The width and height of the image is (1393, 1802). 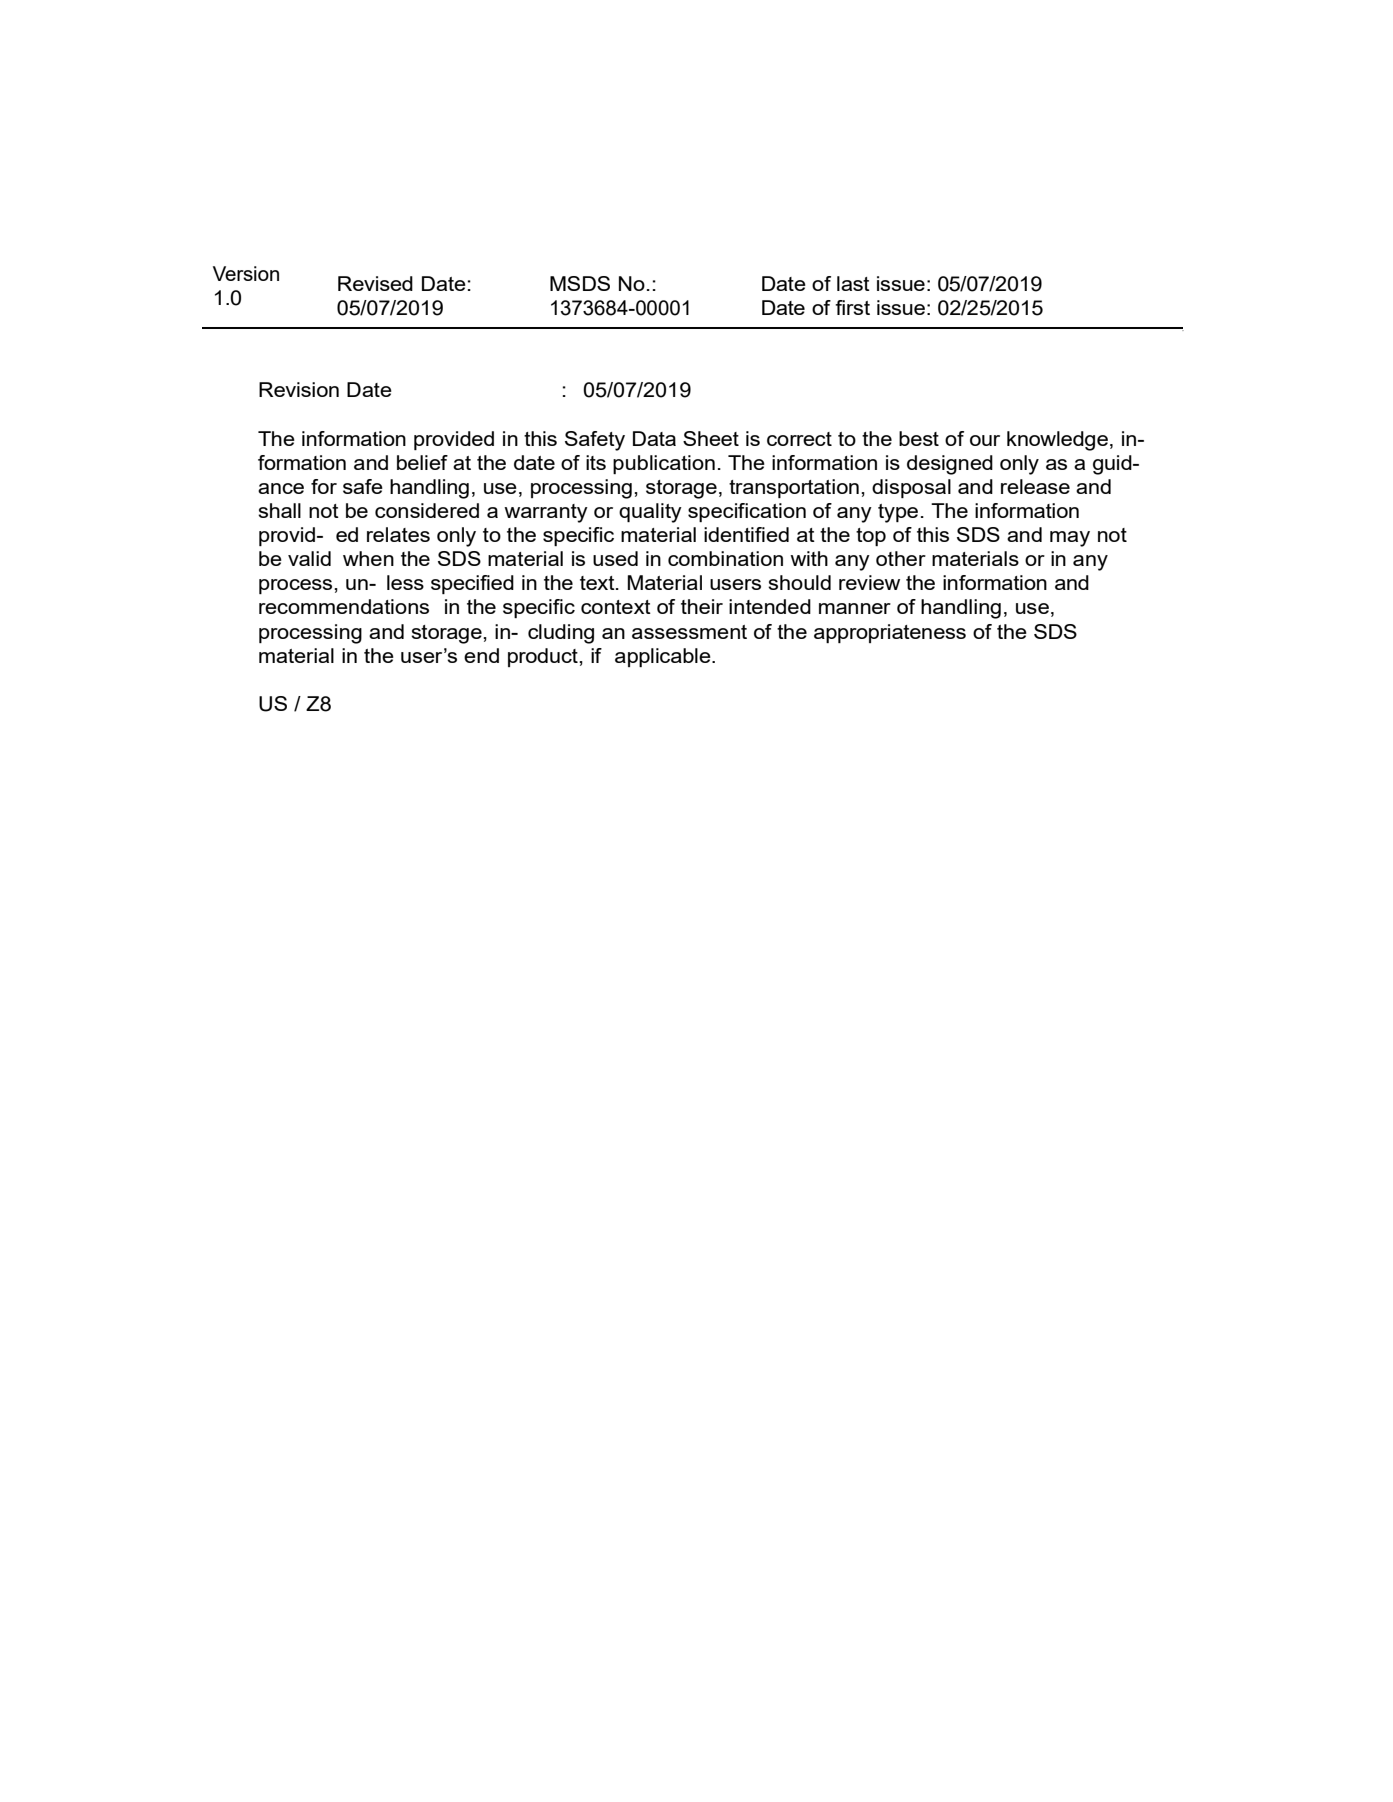 What do you see at coordinates (375, 283) in the image?
I see `Revised` at bounding box center [375, 283].
